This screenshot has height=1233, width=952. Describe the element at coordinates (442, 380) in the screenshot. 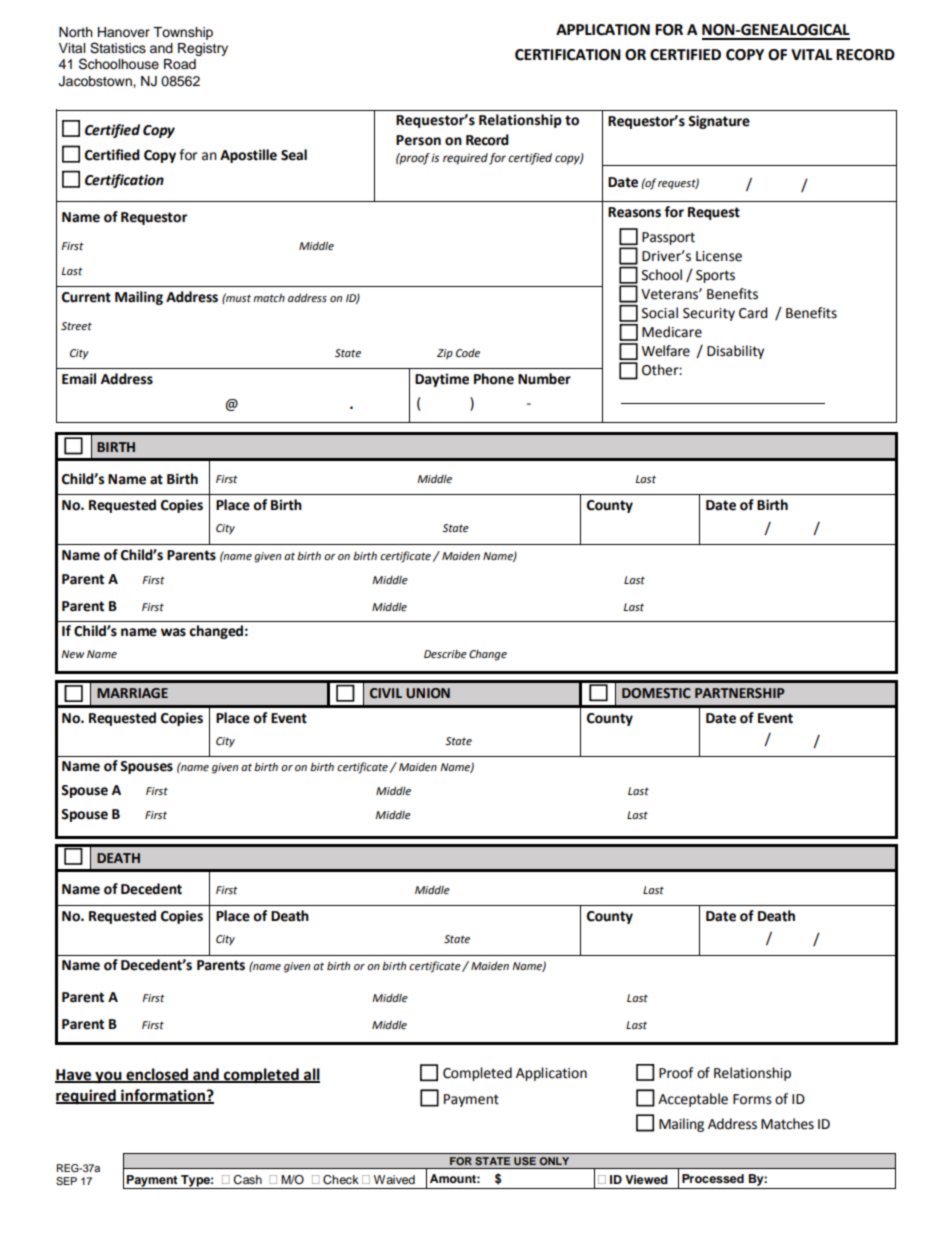

I see `Daytime` at that location.
